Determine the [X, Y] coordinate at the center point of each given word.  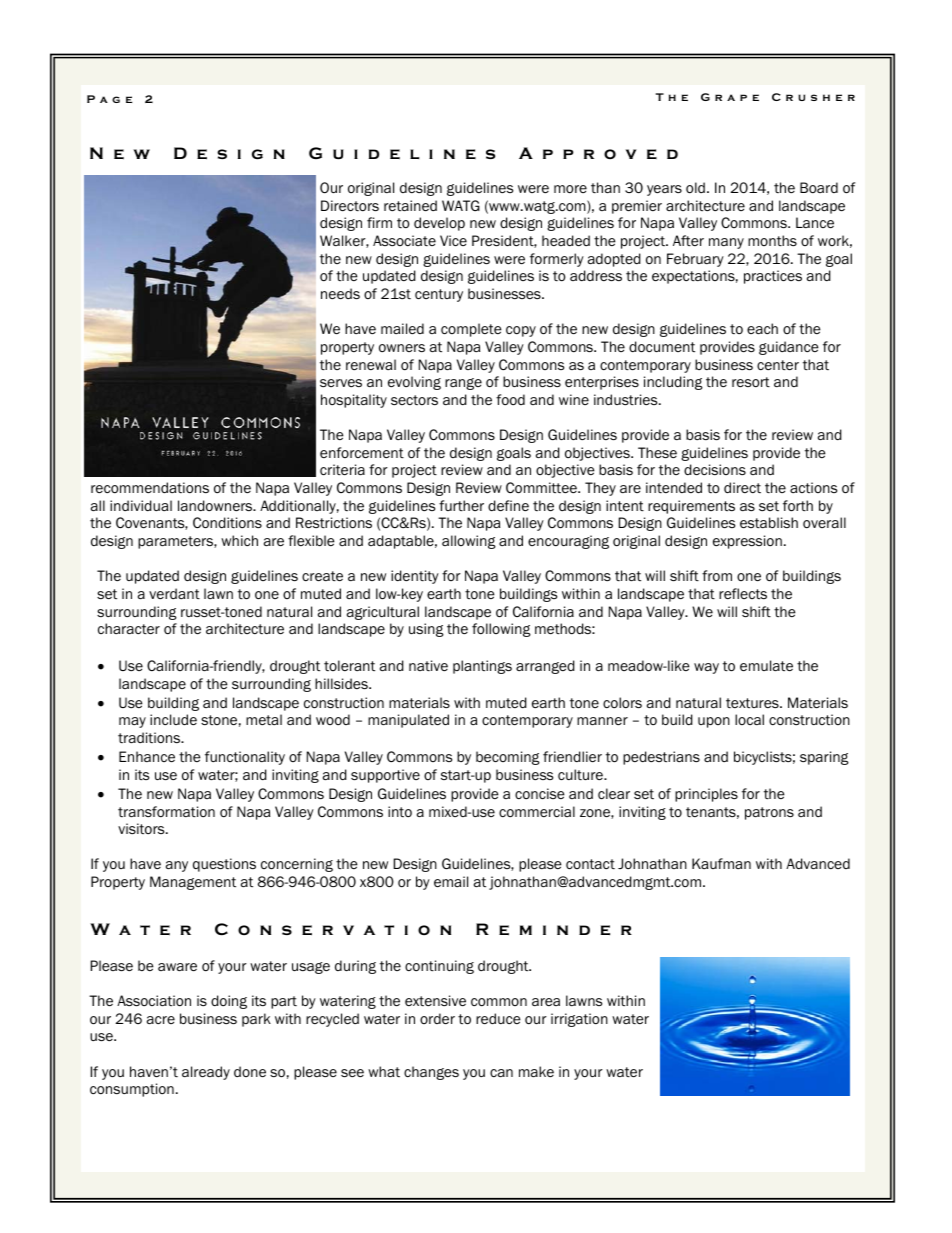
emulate [766, 666]
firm [379, 222]
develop [439, 224]
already [206, 1073]
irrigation [579, 1020]
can [501, 1073]
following [501, 630]
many [726, 243]
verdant [174, 594]
